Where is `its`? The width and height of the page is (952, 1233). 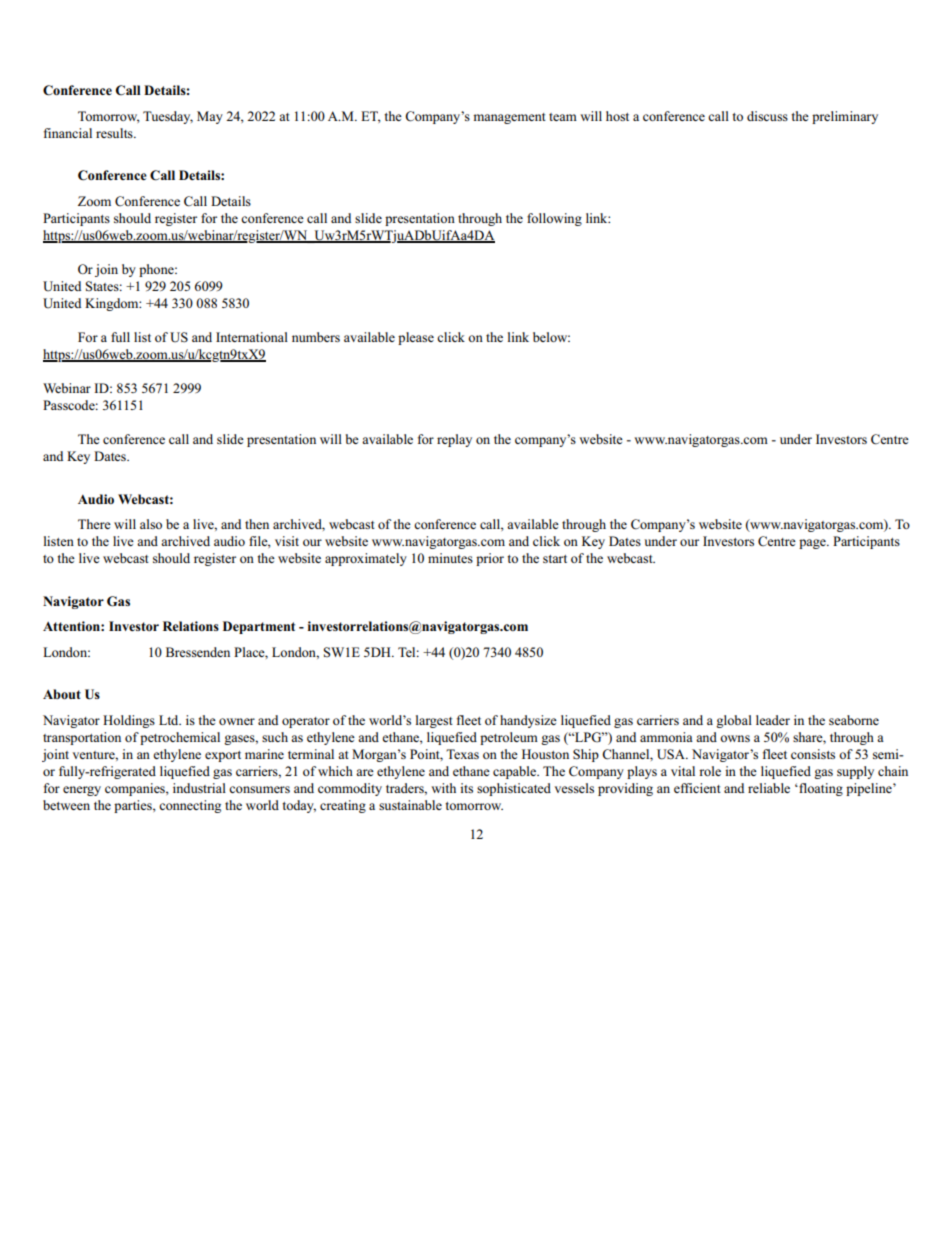 its is located at coordinates (466, 788).
